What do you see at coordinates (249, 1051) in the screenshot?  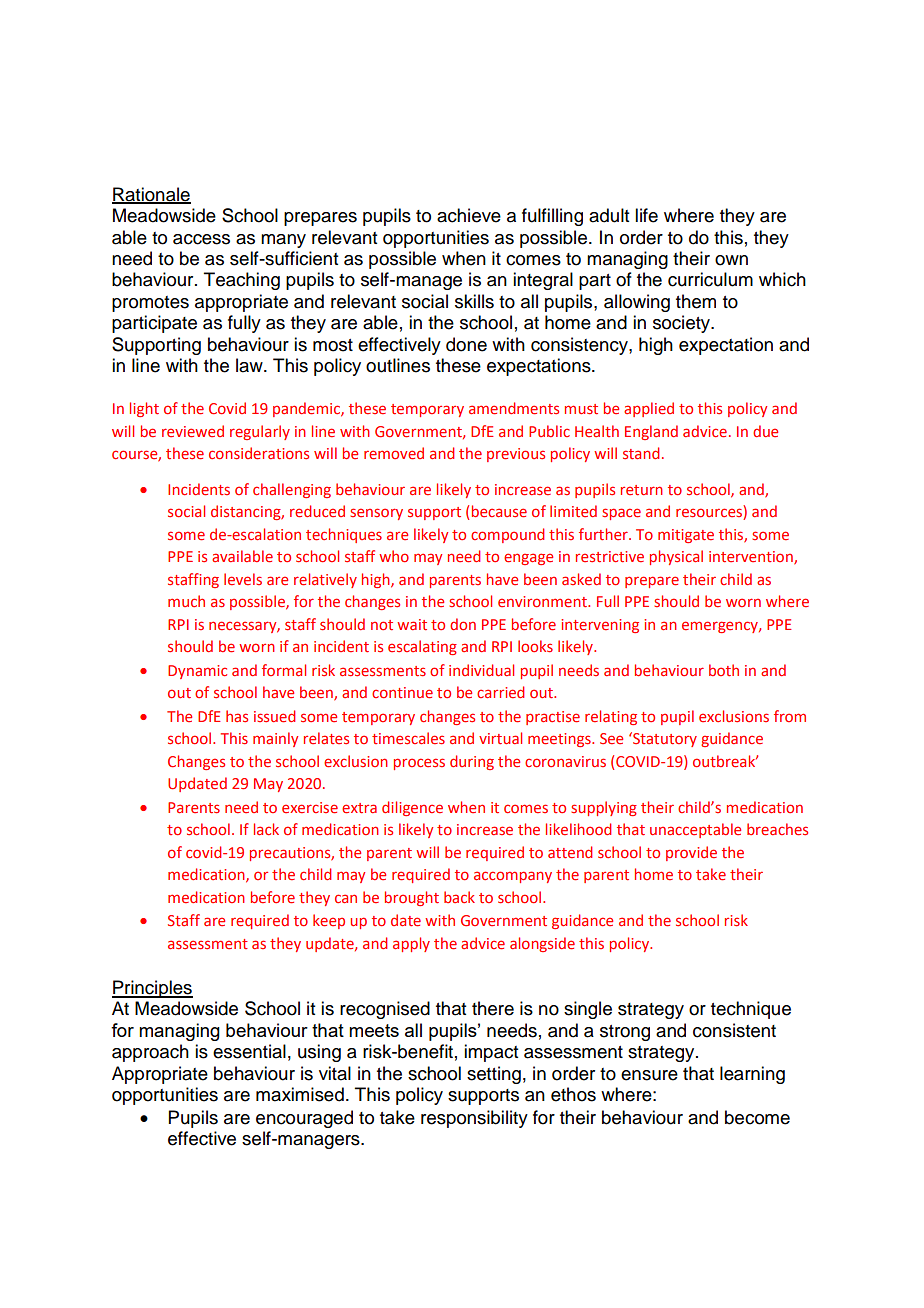 I see `essential` at bounding box center [249, 1051].
